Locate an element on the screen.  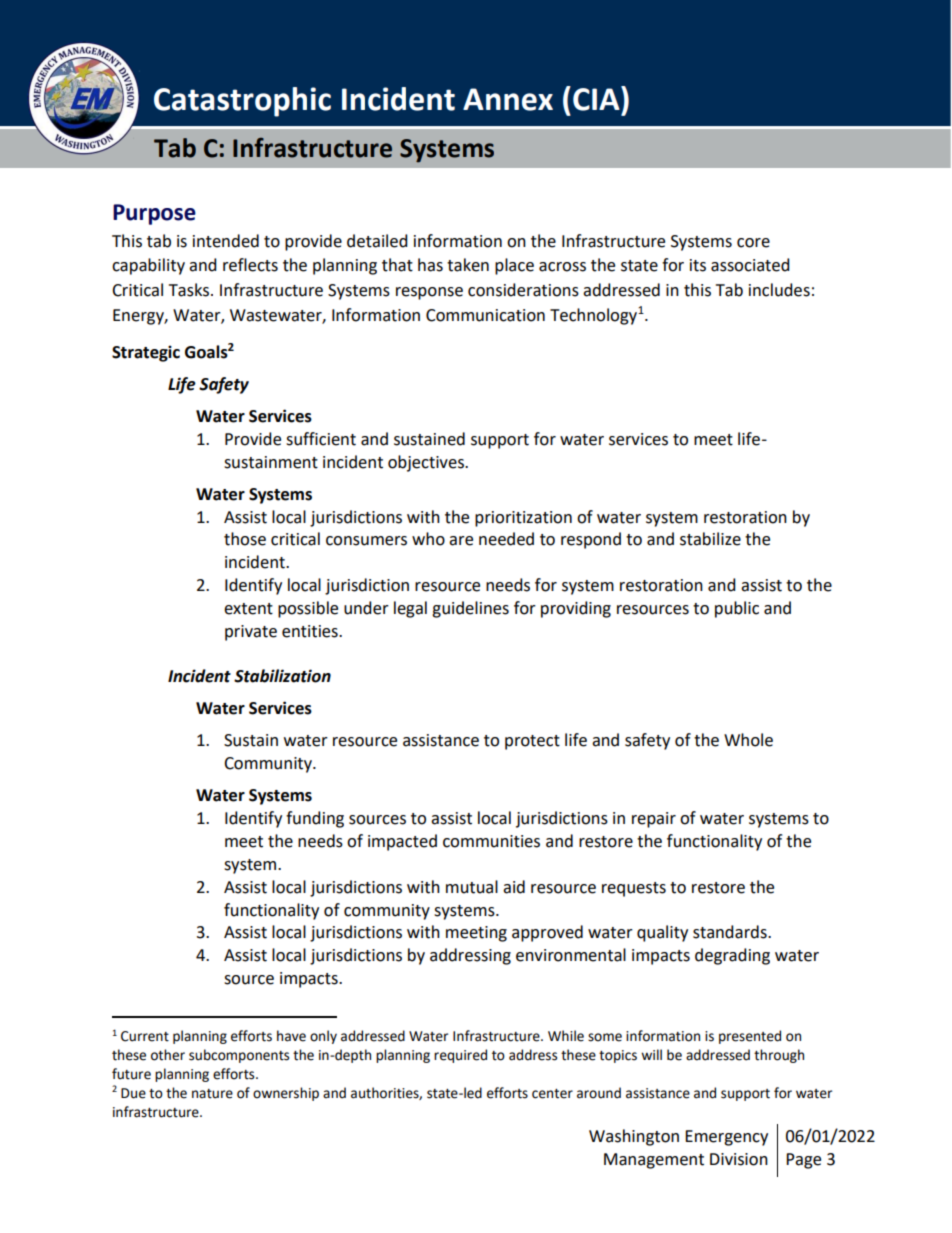
core is located at coordinates (753, 243).
